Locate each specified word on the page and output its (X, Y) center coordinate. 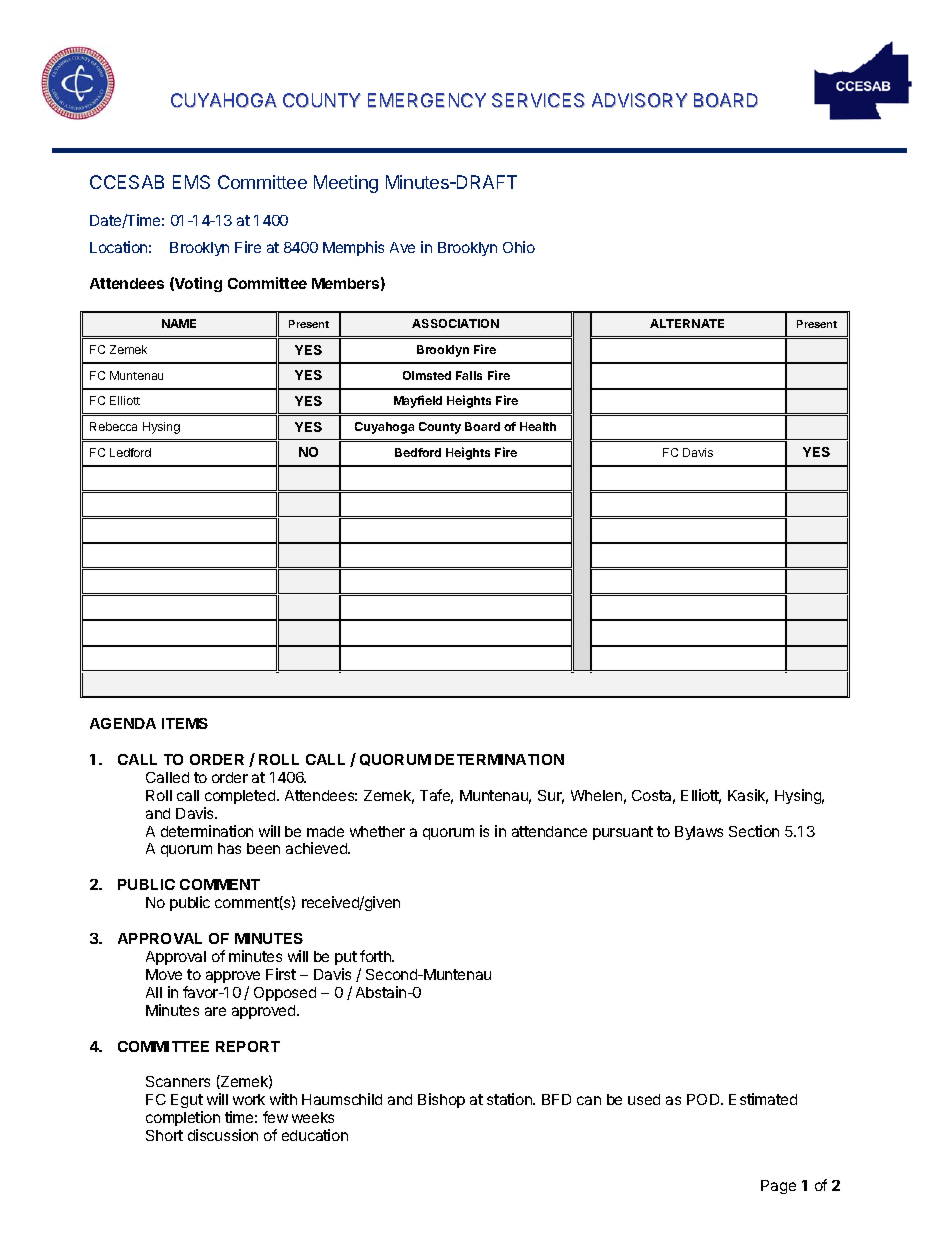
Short (164, 1135)
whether (377, 831)
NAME (179, 323)
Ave (402, 247)
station (510, 1099)
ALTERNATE (687, 323)
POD (704, 1099)
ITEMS (185, 723)
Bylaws (699, 833)
